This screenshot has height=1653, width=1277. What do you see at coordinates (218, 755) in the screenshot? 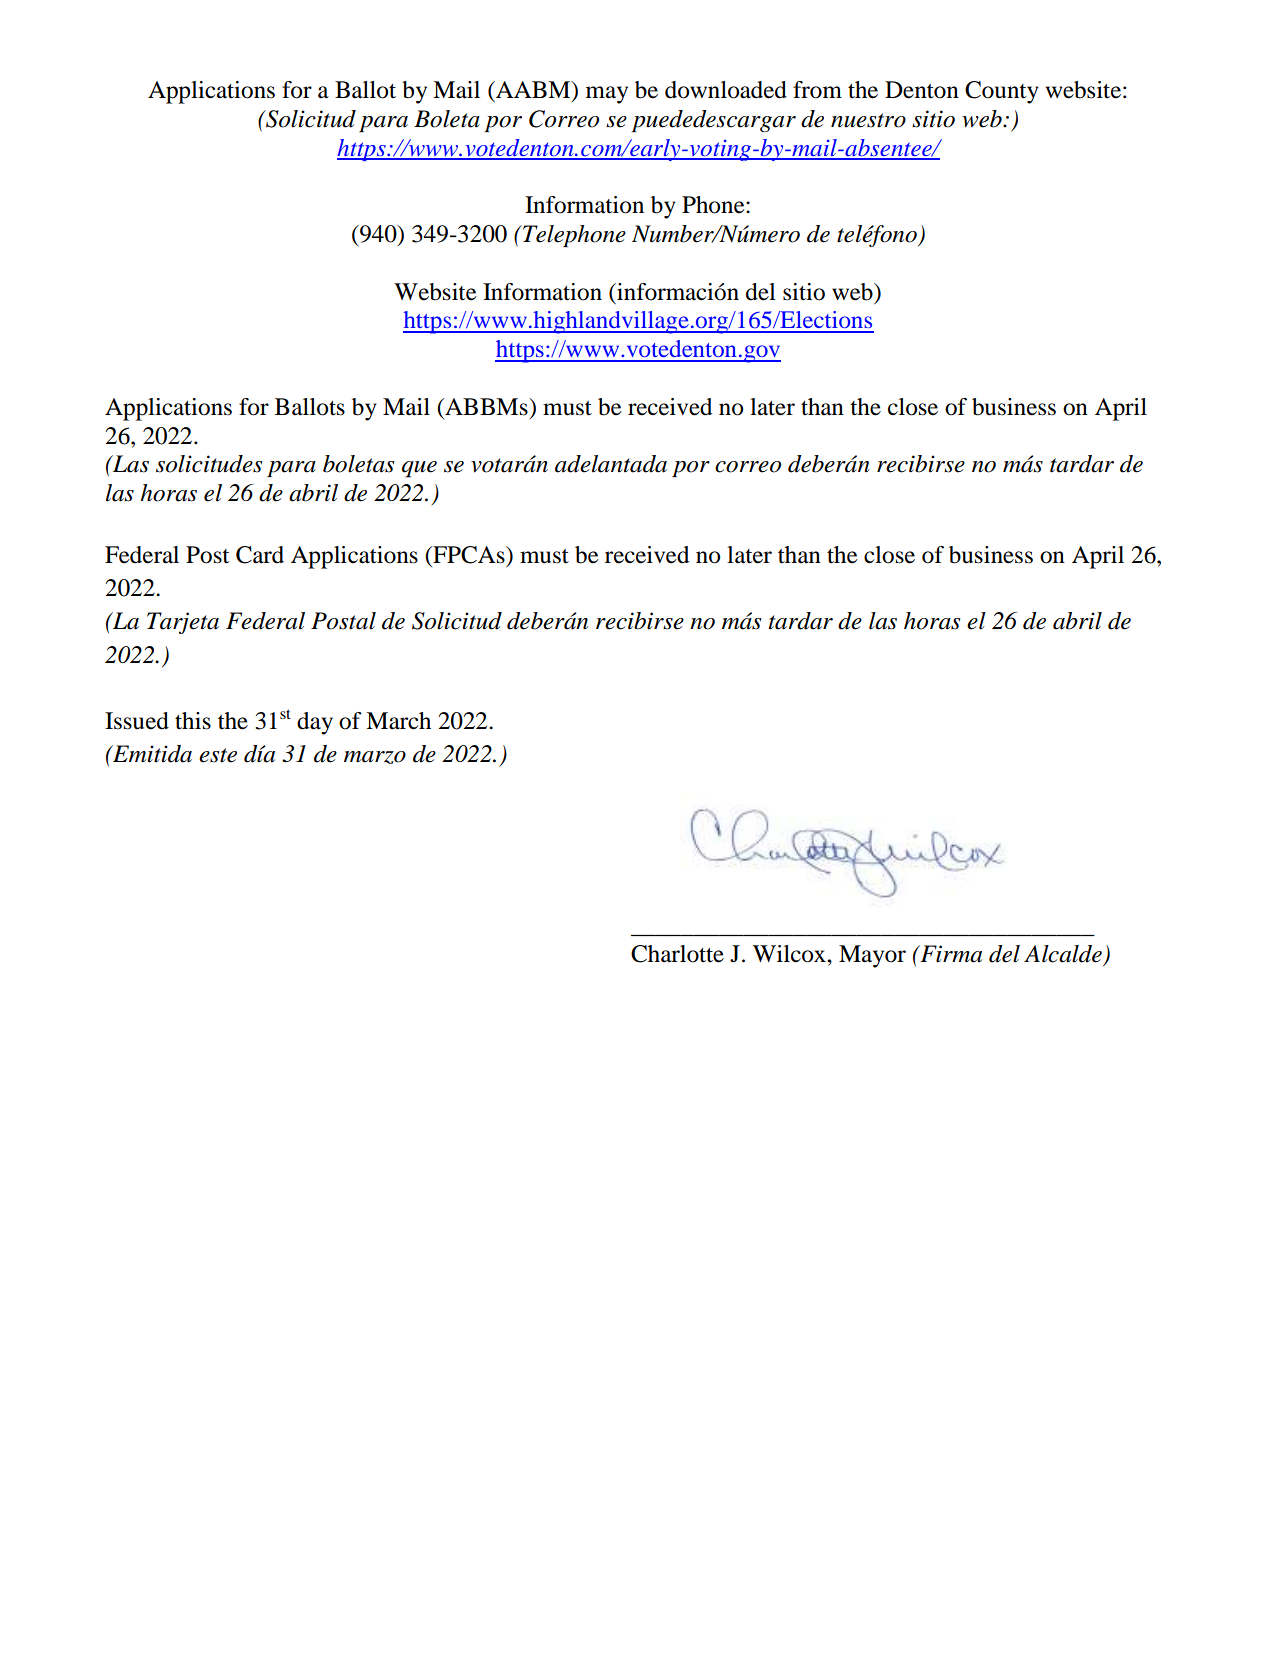
I see `este` at bounding box center [218, 755].
